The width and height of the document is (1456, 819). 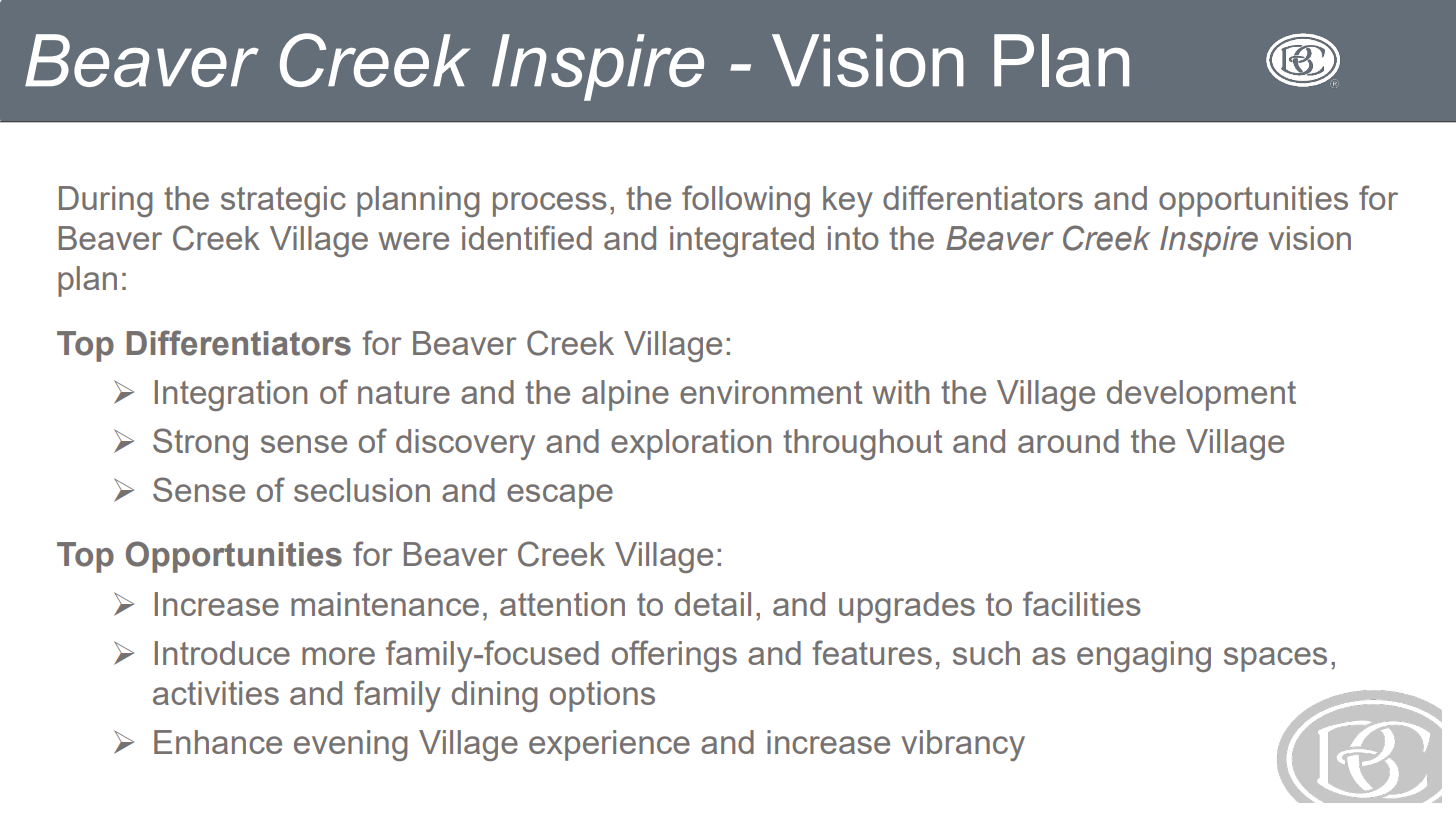 I want to click on development, so click(x=1201, y=395).
